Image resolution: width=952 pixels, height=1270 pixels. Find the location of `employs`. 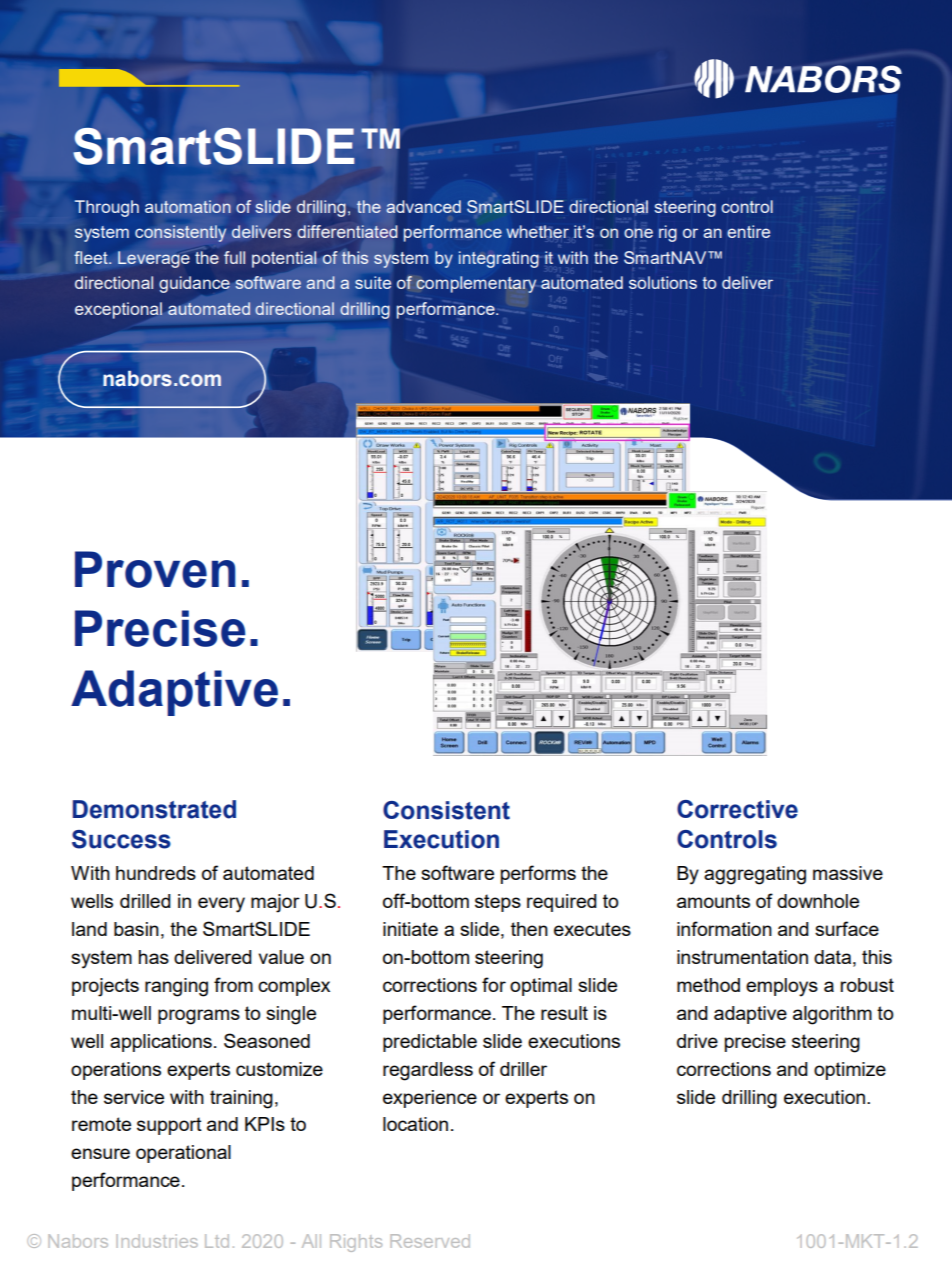

employs is located at coordinates (782, 987).
